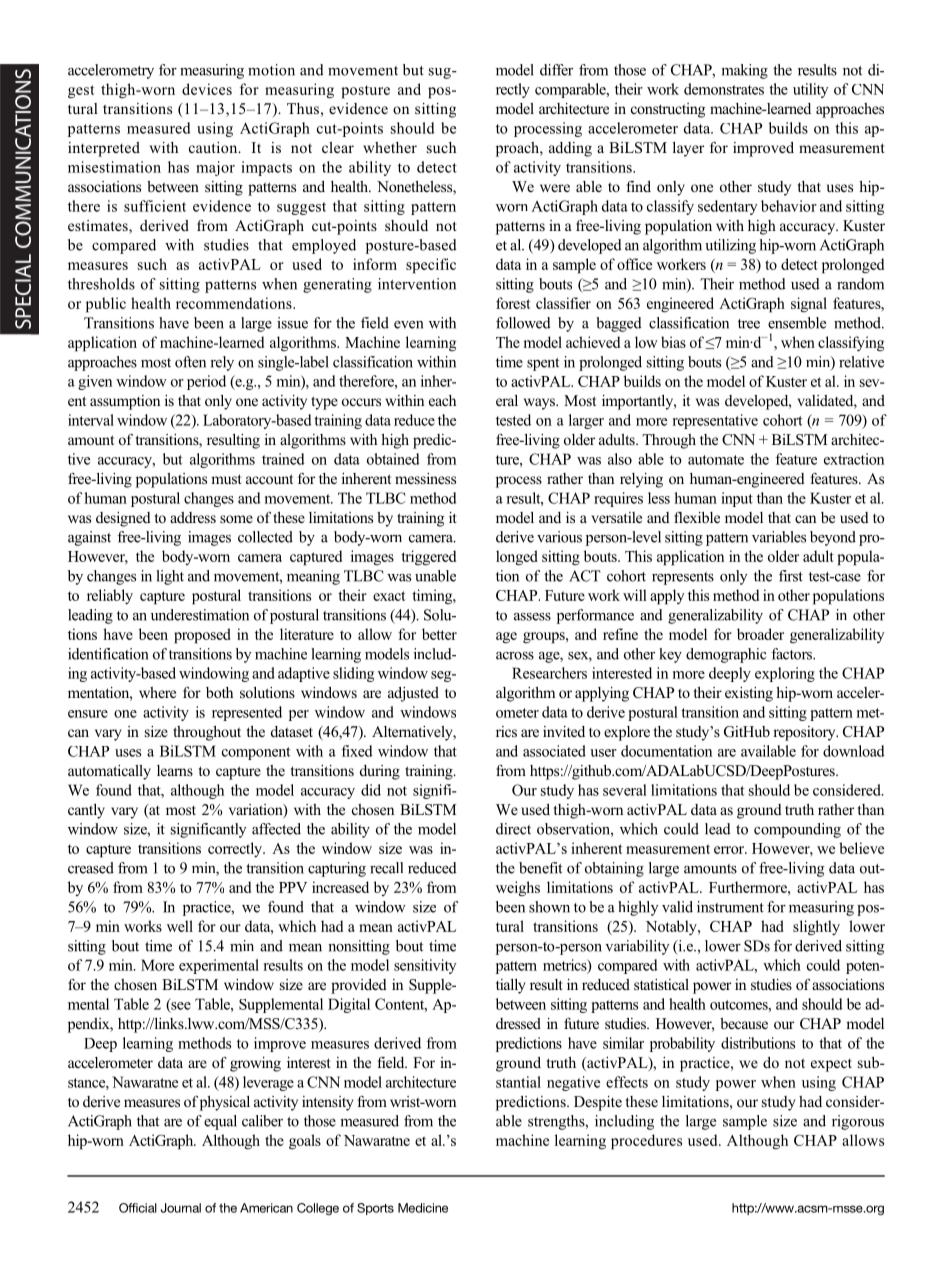 The image size is (952, 1275). I want to click on differ, so click(556, 70).
